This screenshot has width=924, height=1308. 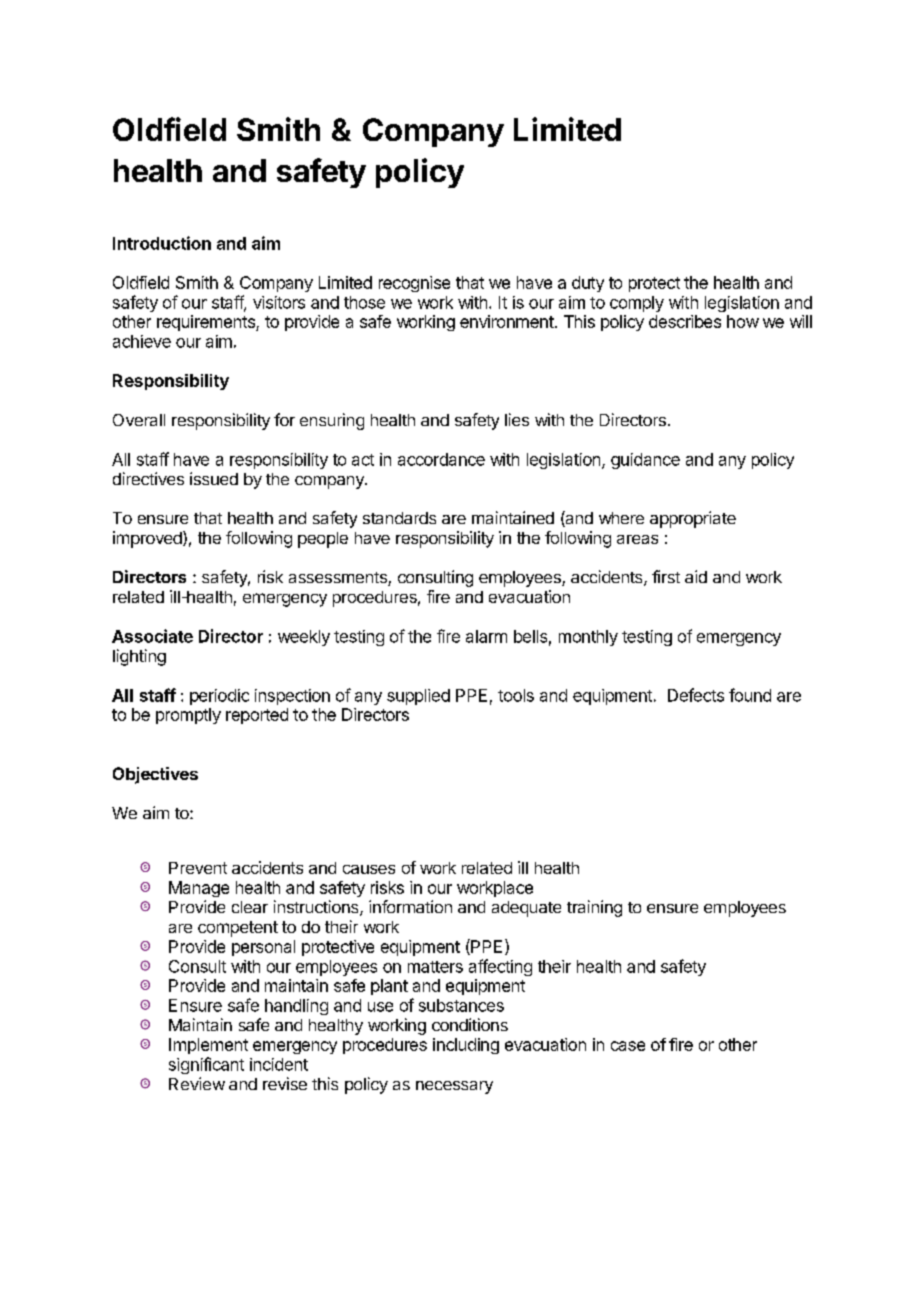 I want to click on causes, so click(x=369, y=869).
